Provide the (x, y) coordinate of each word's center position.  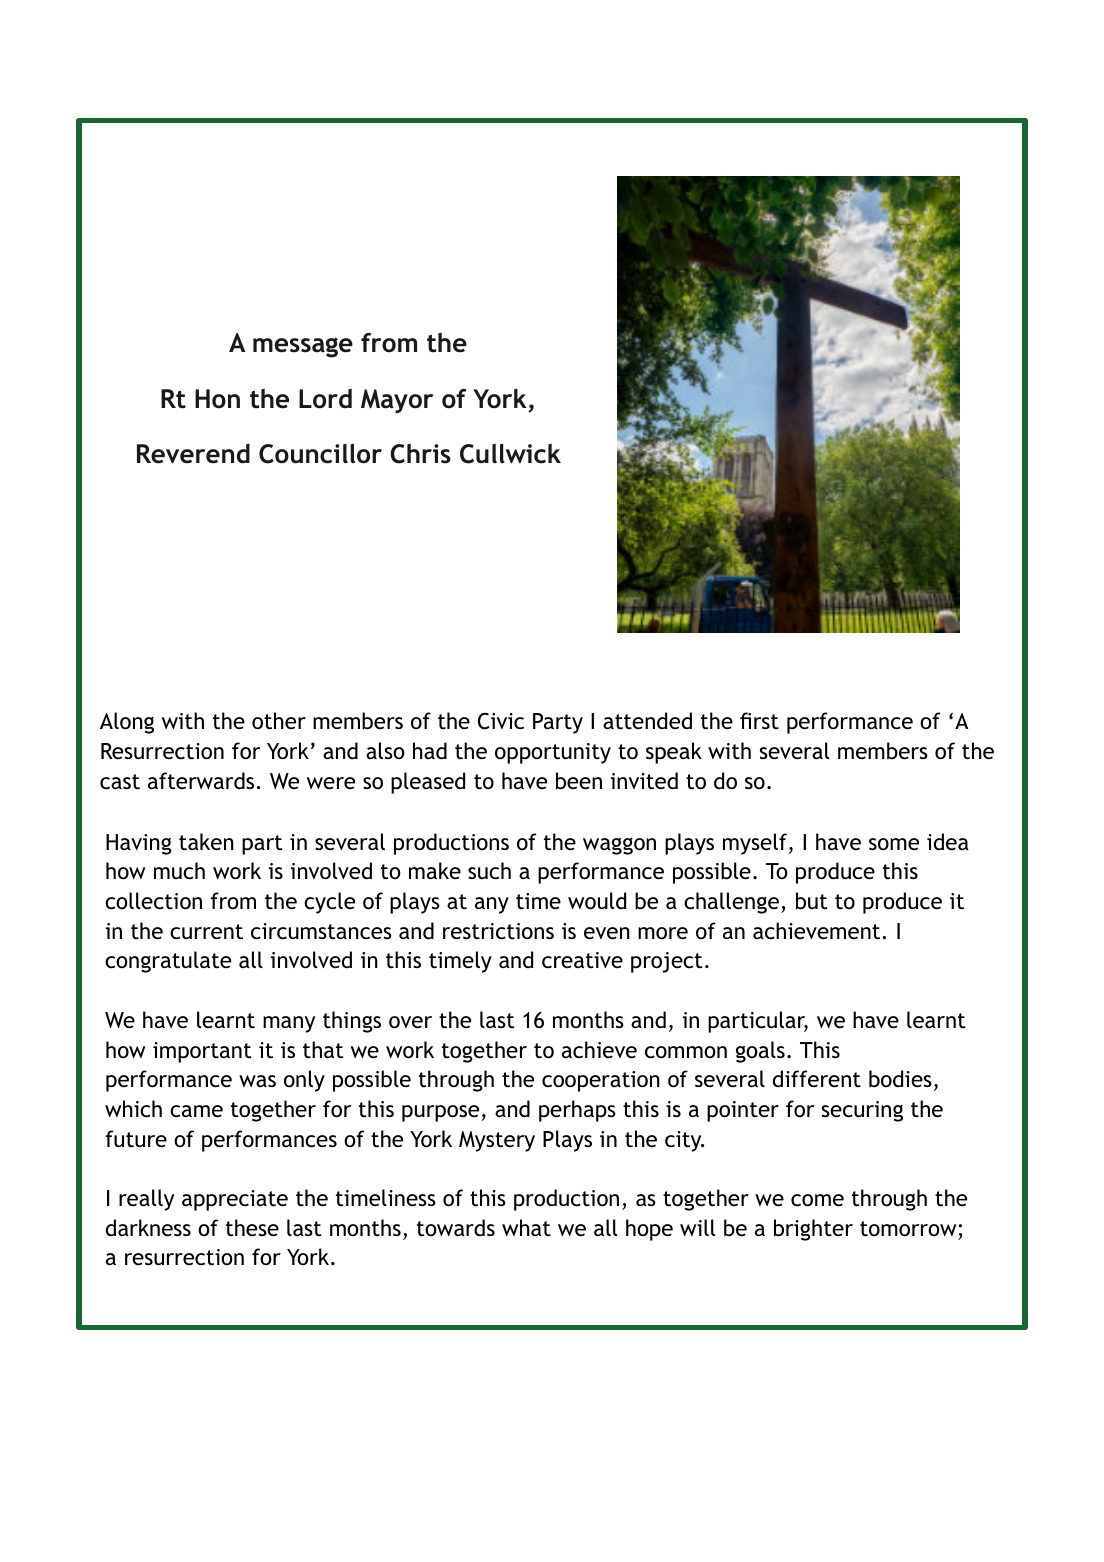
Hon (217, 399)
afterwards (201, 781)
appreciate (235, 1200)
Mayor (397, 401)
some (894, 844)
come (817, 1200)
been (579, 781)
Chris (420, 453)
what (526, 1227)
